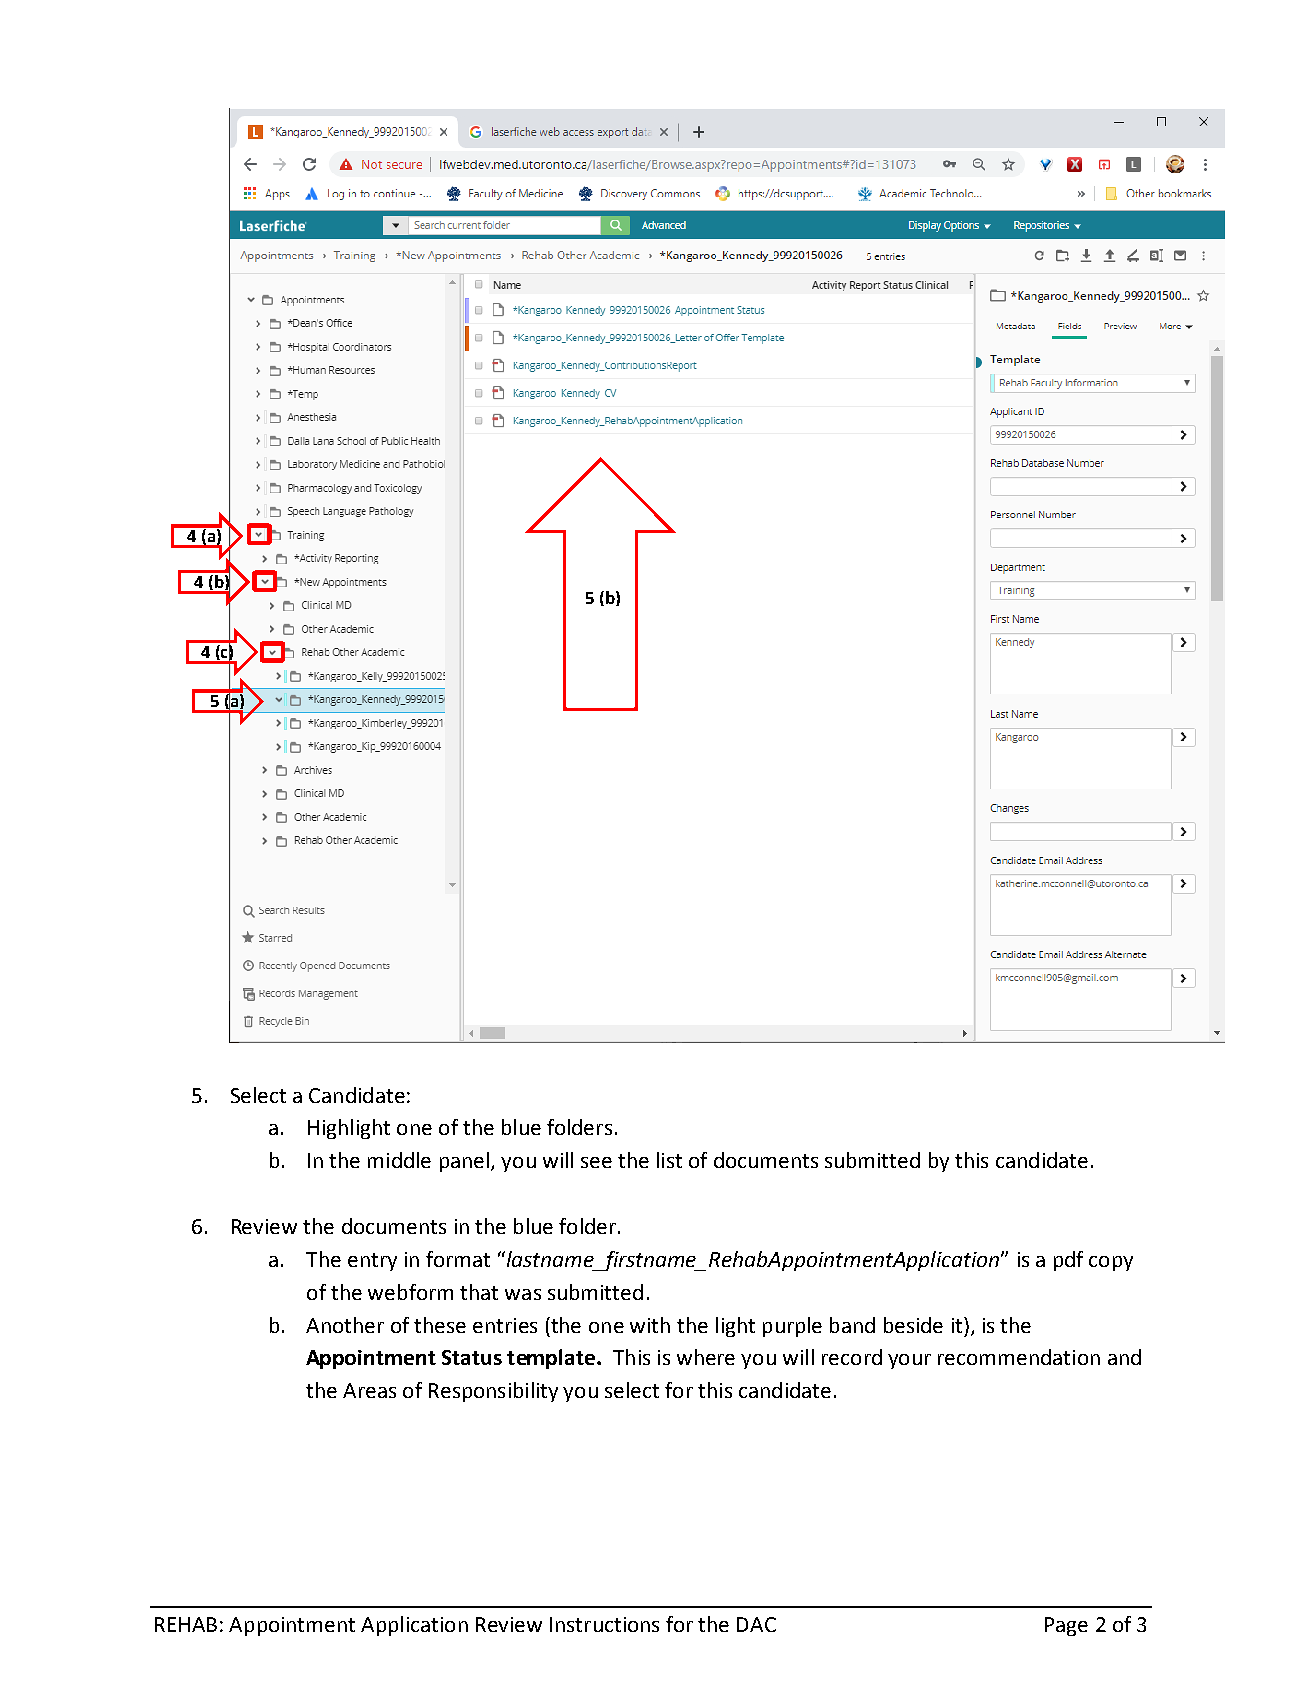  I want to click on Instructions, so click(604, 1624).
